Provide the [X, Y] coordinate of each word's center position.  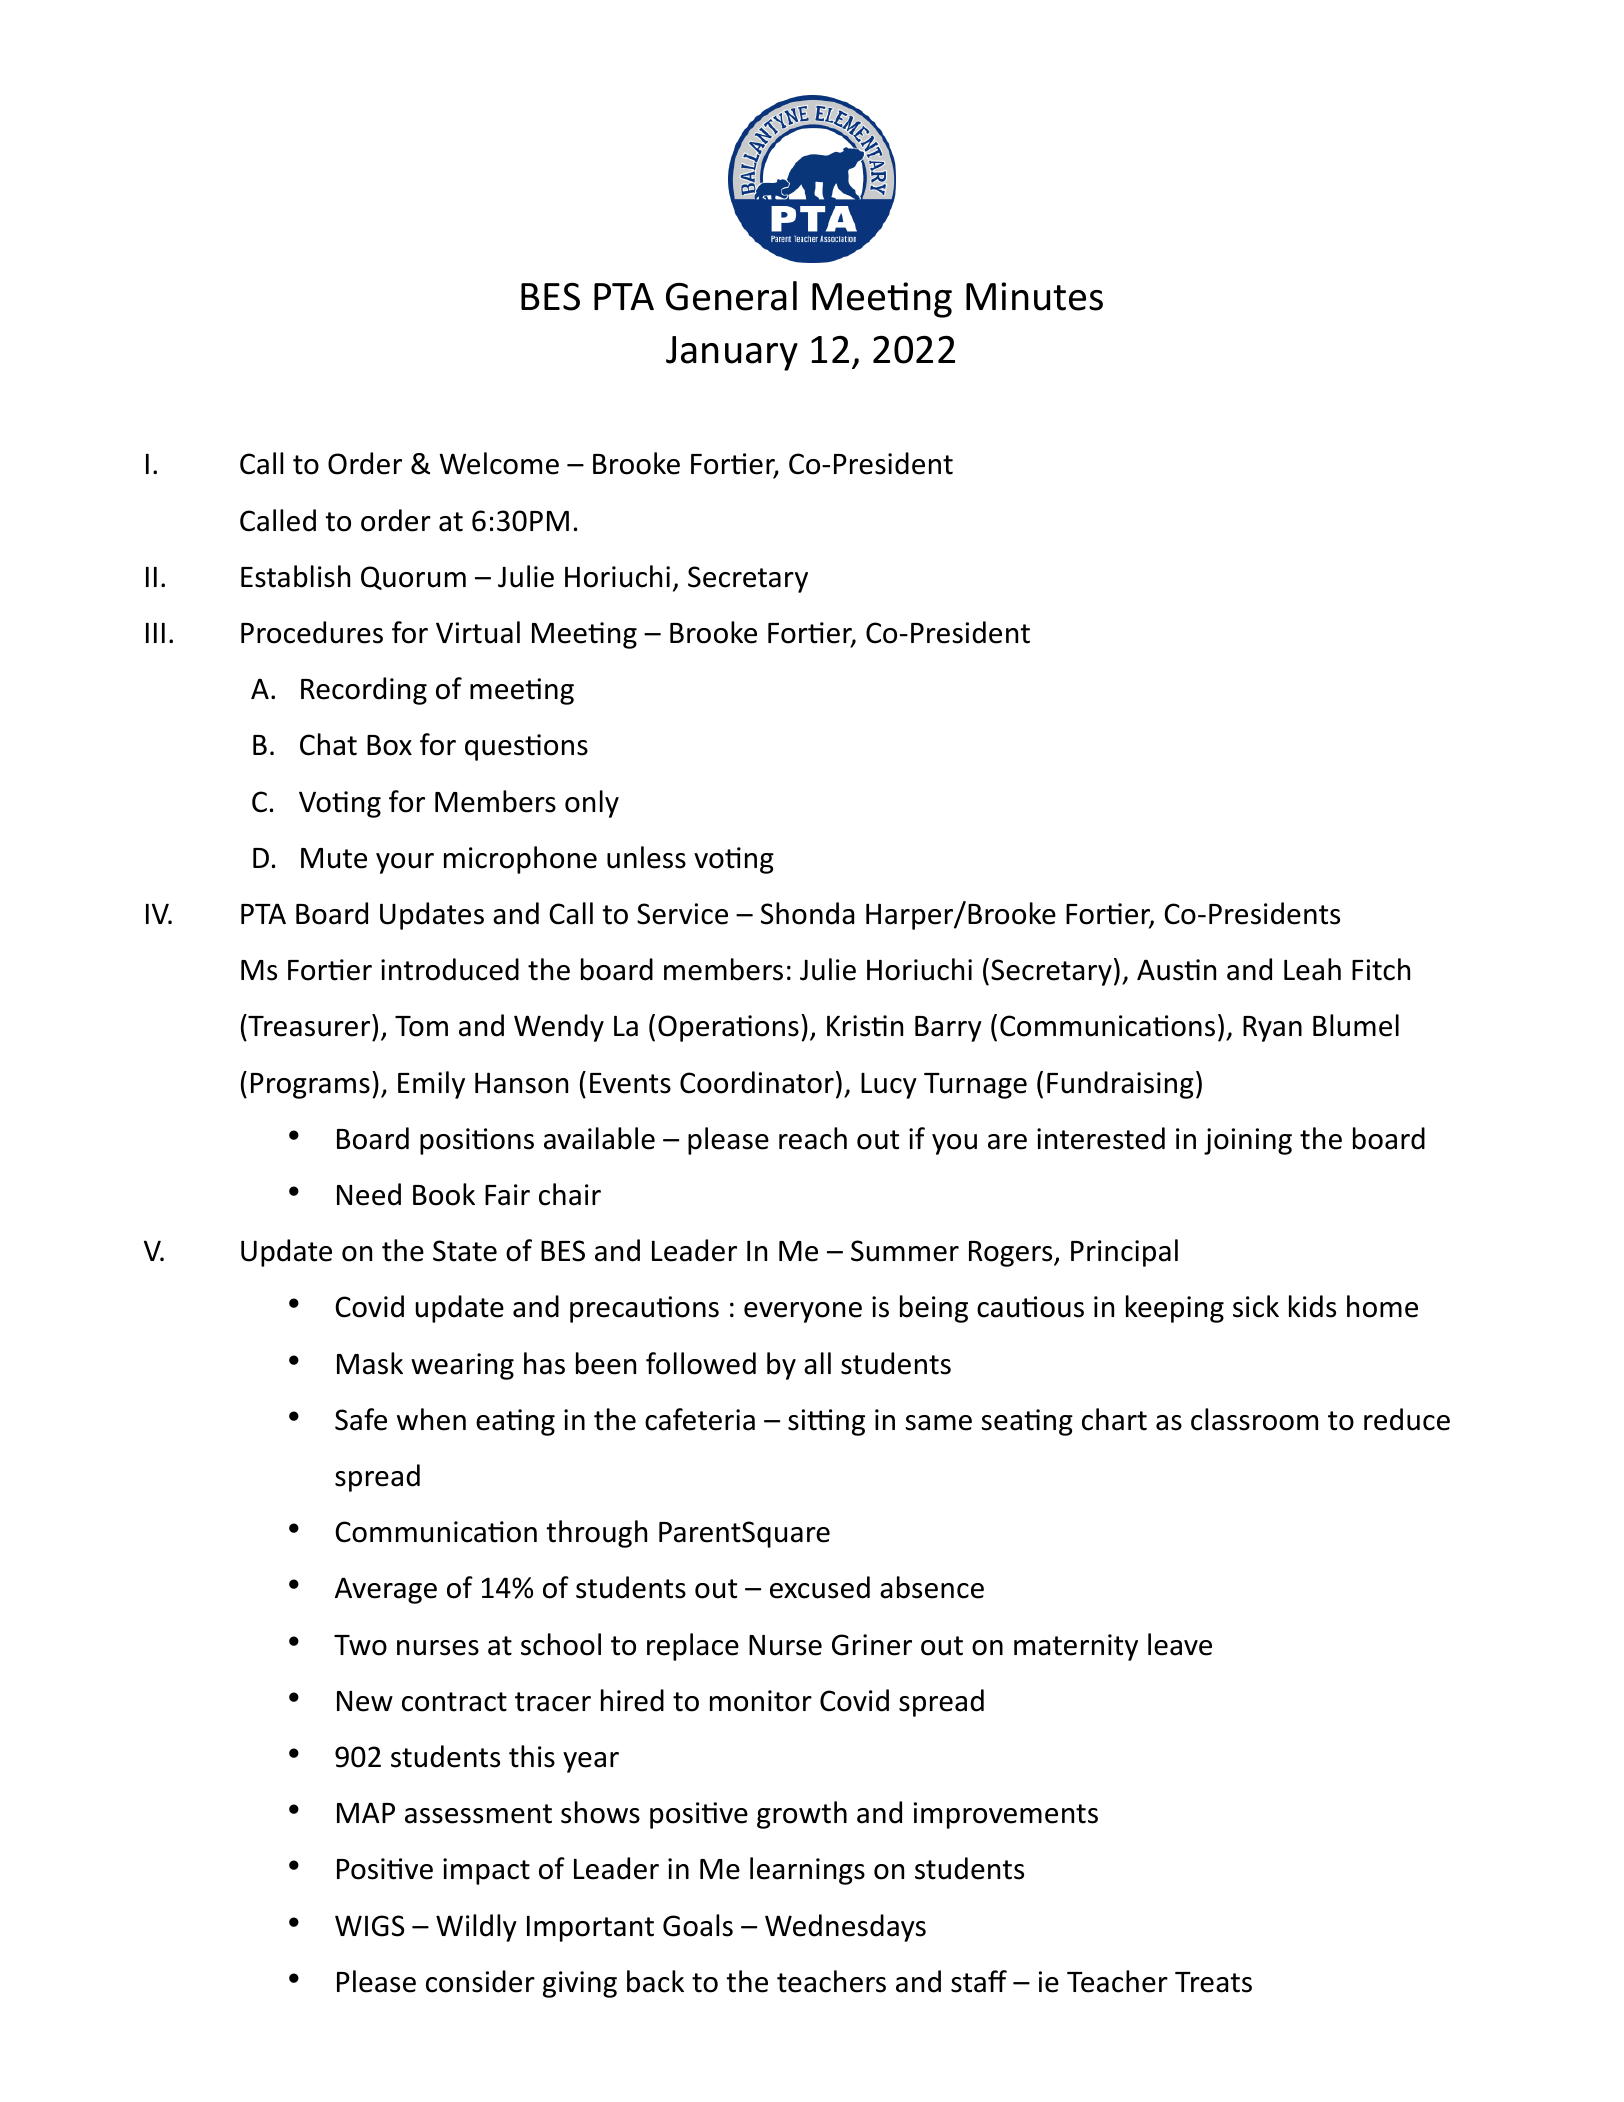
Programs [310, 1086]
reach [813, 1138]
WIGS [370, 1926]
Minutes [1034, 296]
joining [1248, 1141]
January [732, 353]
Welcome [499, 463]
